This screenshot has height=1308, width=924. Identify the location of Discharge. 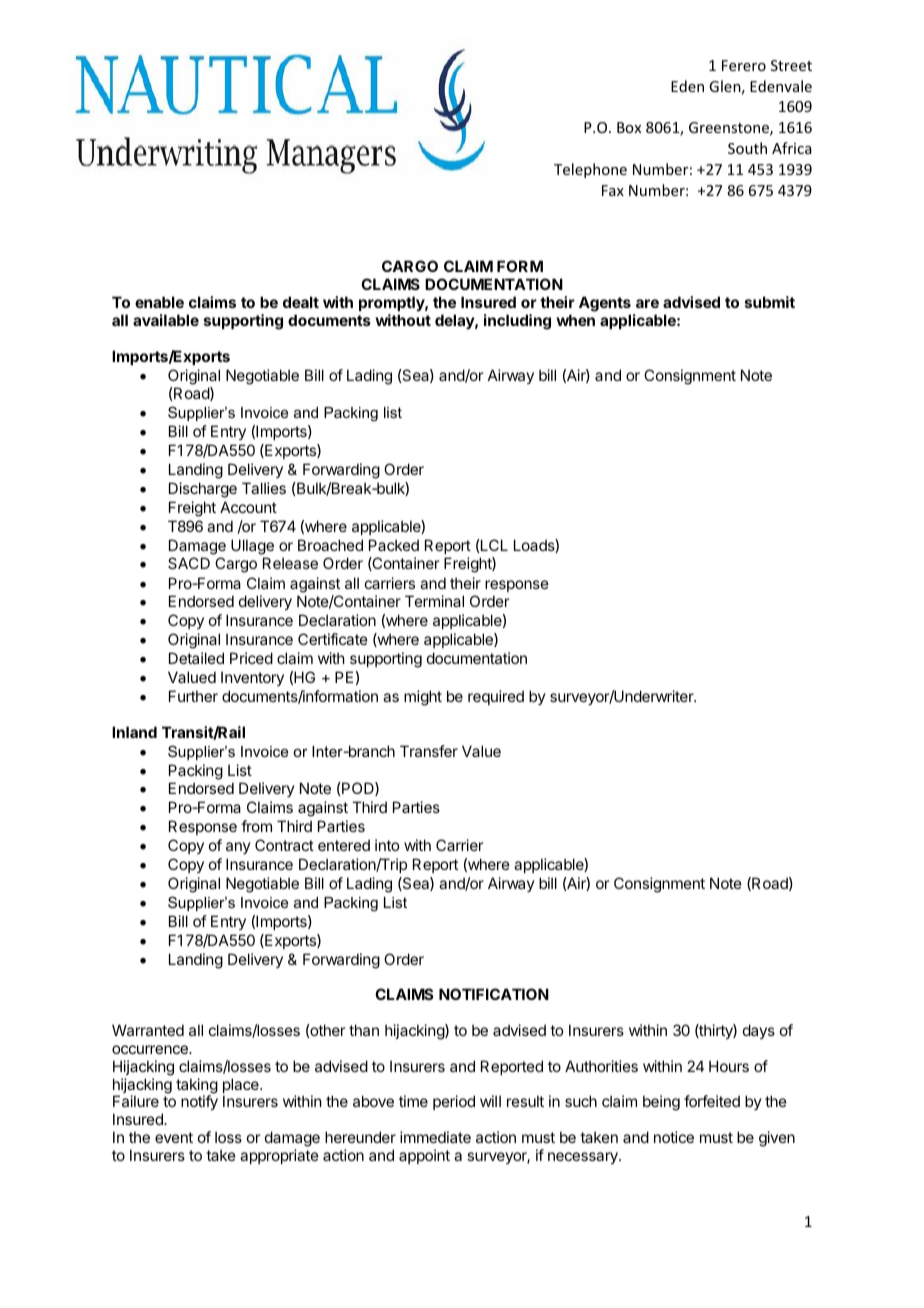
(203, 490).
